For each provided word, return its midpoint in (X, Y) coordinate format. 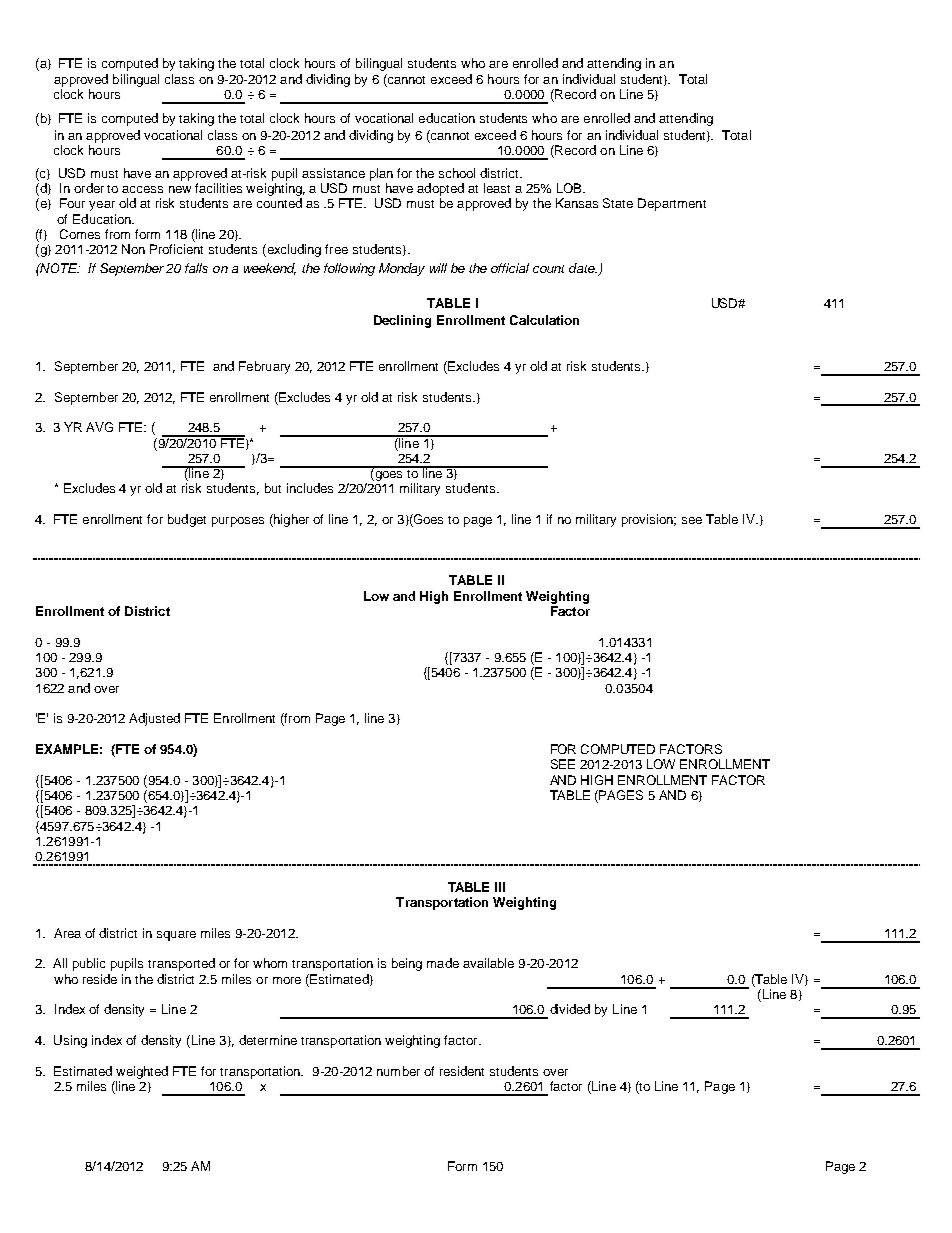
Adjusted (154, 719)
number (398, 1071)
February (264, 367)
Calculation (544, 320)
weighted (142, 1072)
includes (310, 488)
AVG (99, 427)
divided (570, 1009)
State (618, 203)
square (176, 936)
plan (381, 174)
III (500, 887)
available (488, 963)
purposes (238, 522)
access (142, 189)
